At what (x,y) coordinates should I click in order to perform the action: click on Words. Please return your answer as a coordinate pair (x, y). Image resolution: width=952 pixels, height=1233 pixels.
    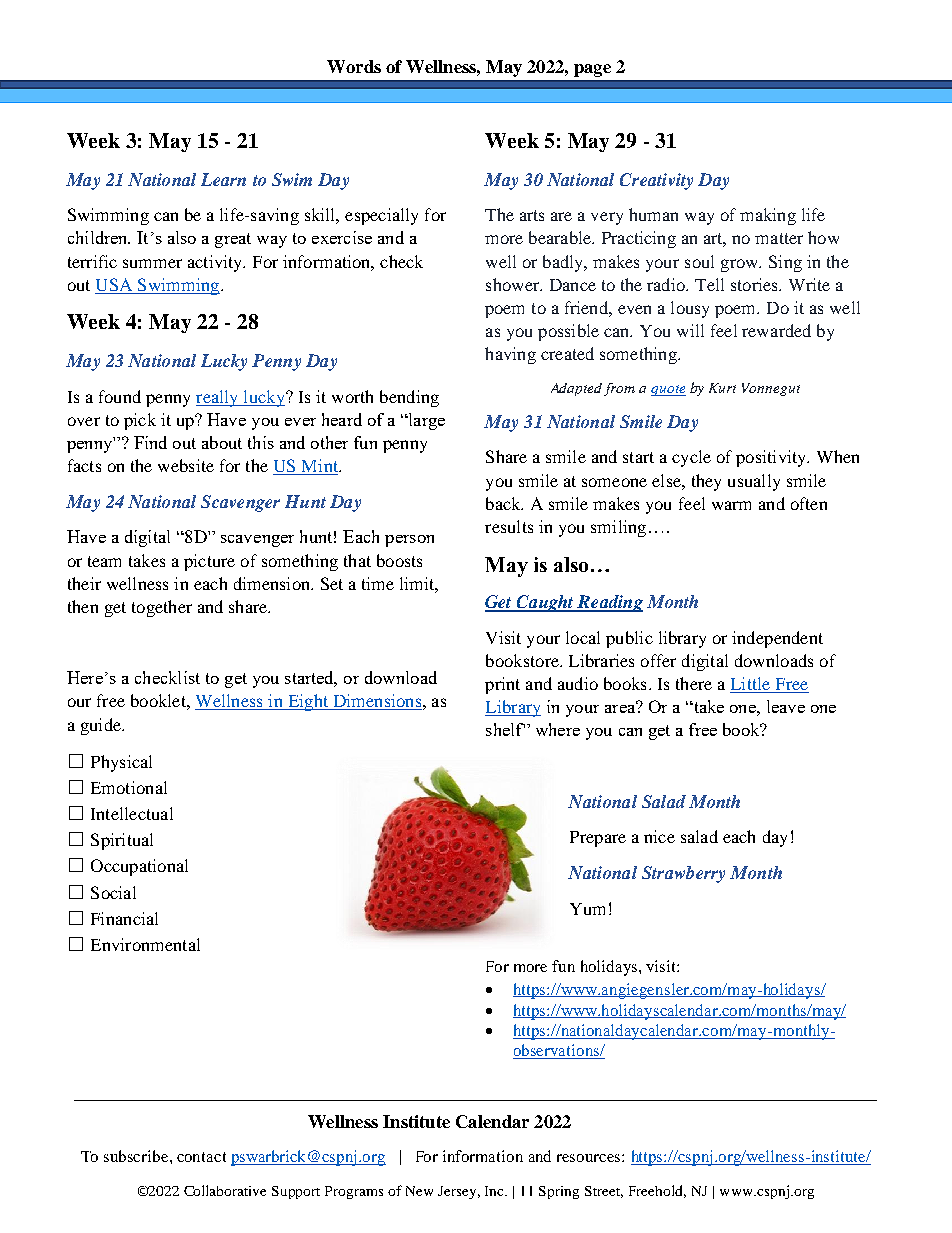
    Looking at the image, I should click on (354, 66).
